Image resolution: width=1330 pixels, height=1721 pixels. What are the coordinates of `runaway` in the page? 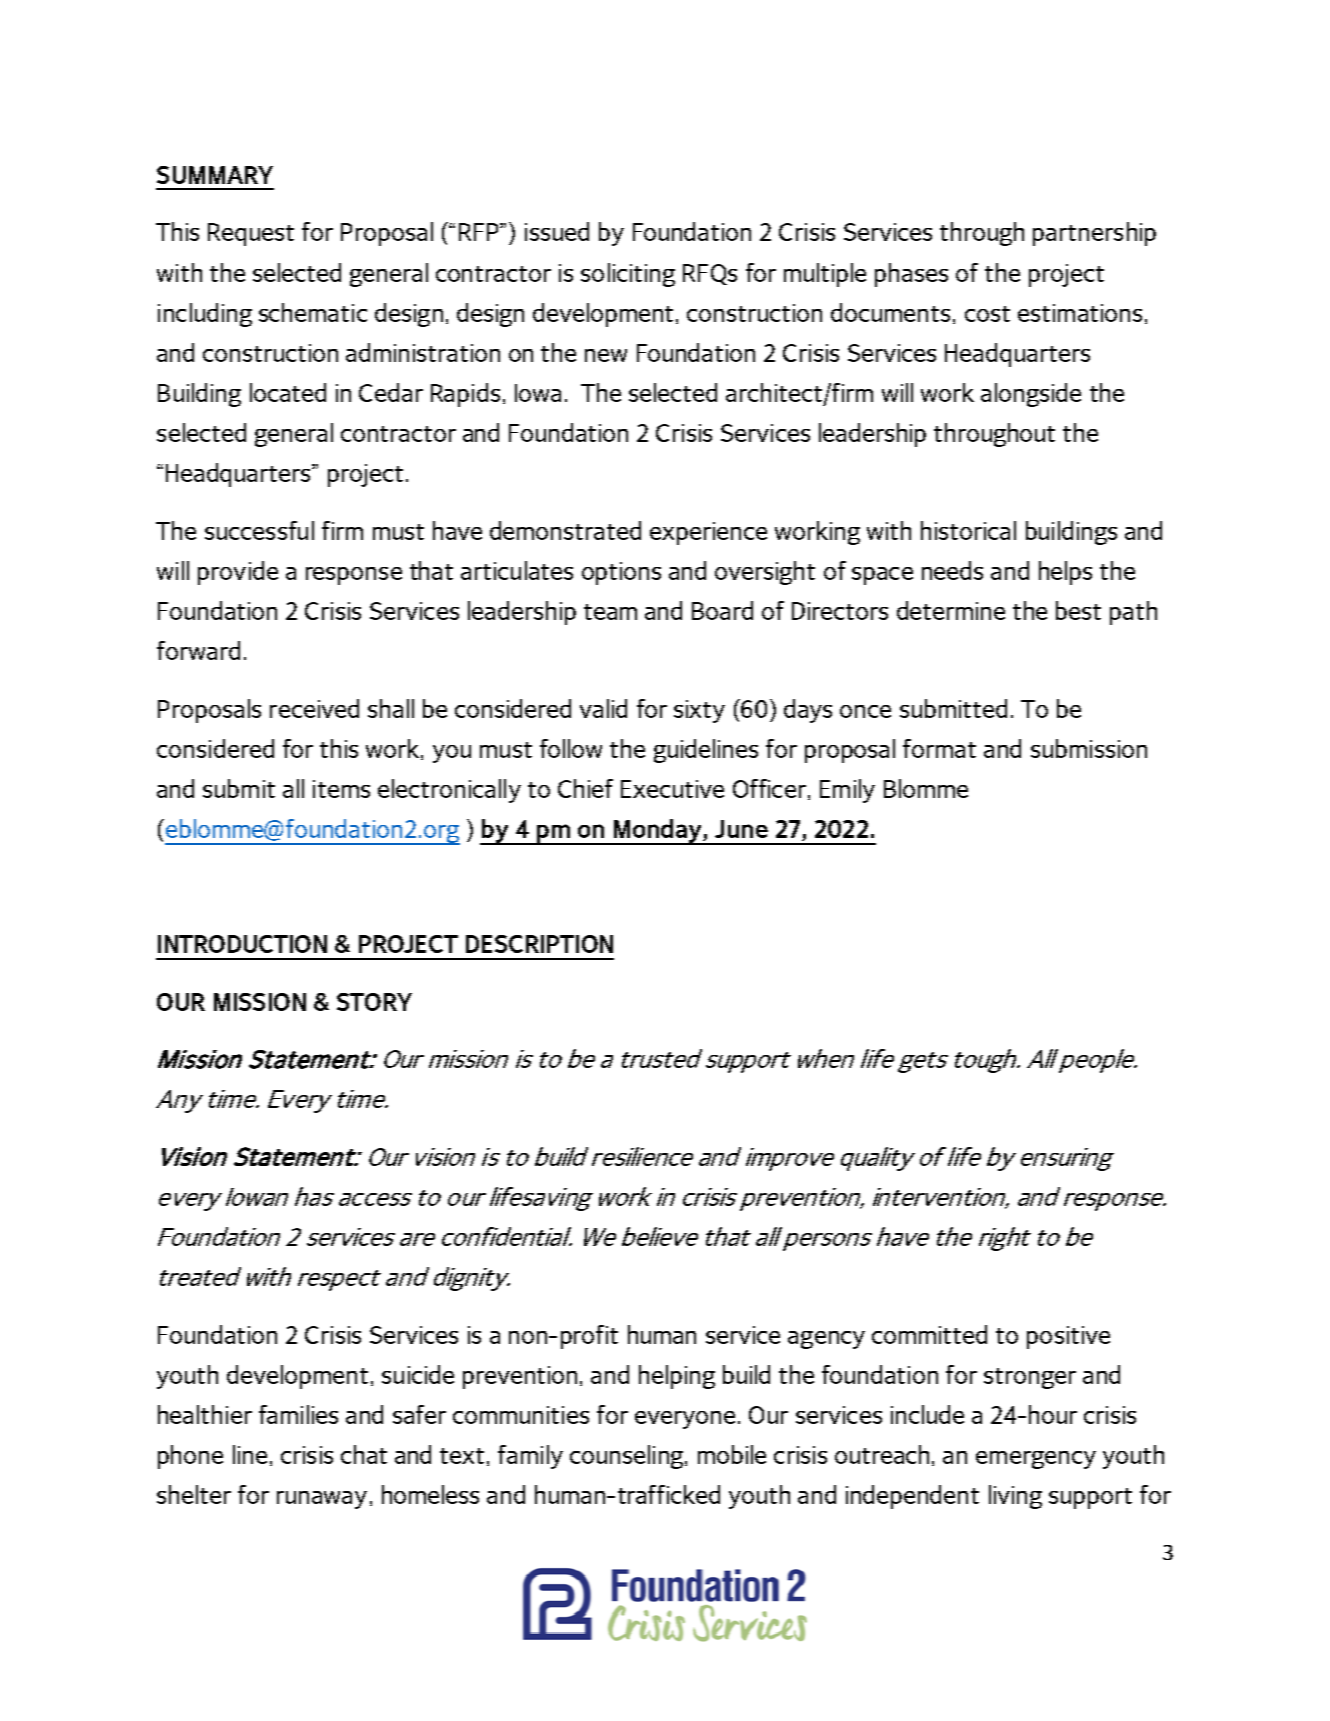 It's located at (322, 1500).
